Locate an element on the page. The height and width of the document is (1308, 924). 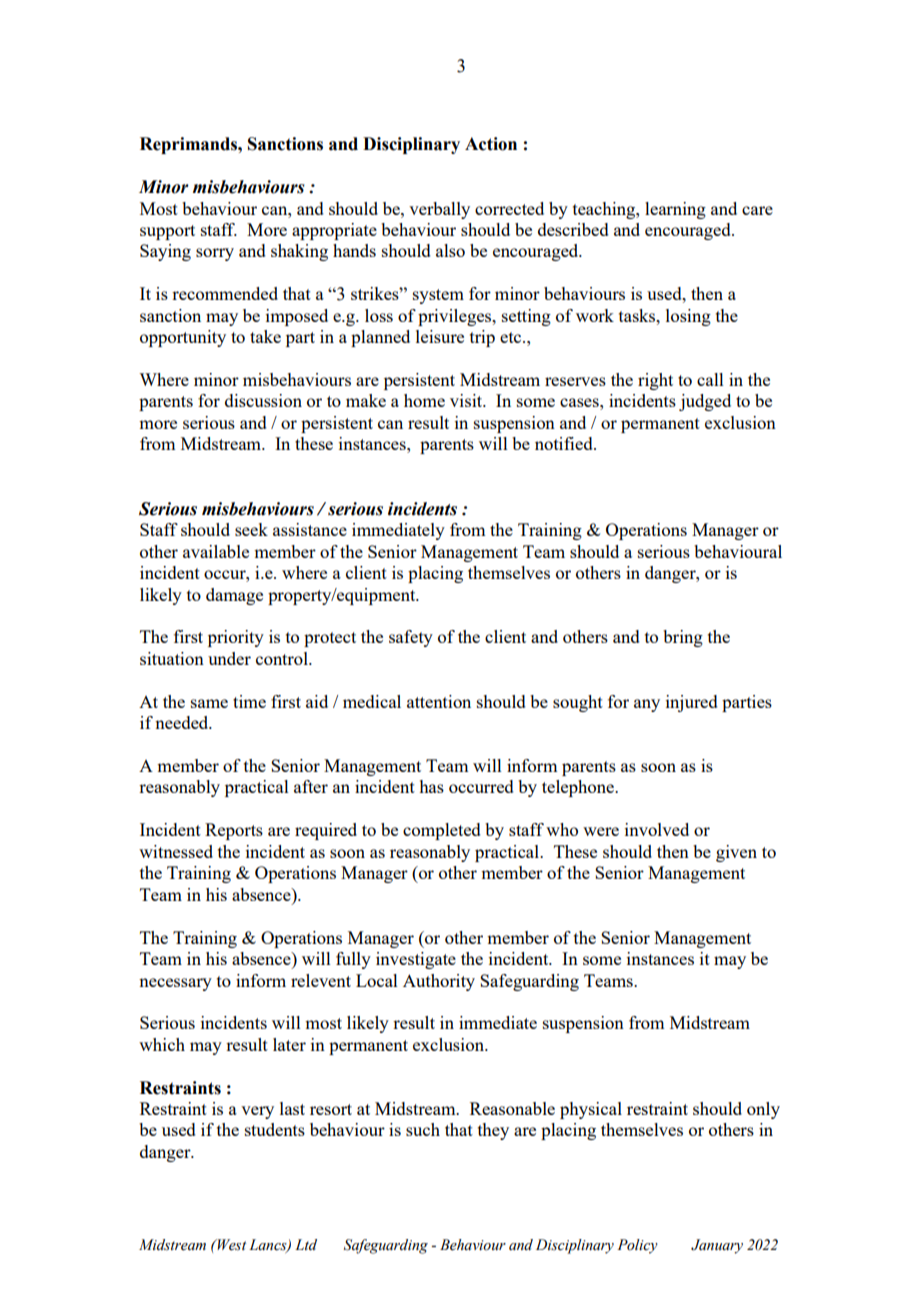
seek is located at coordinates (251, 529).
